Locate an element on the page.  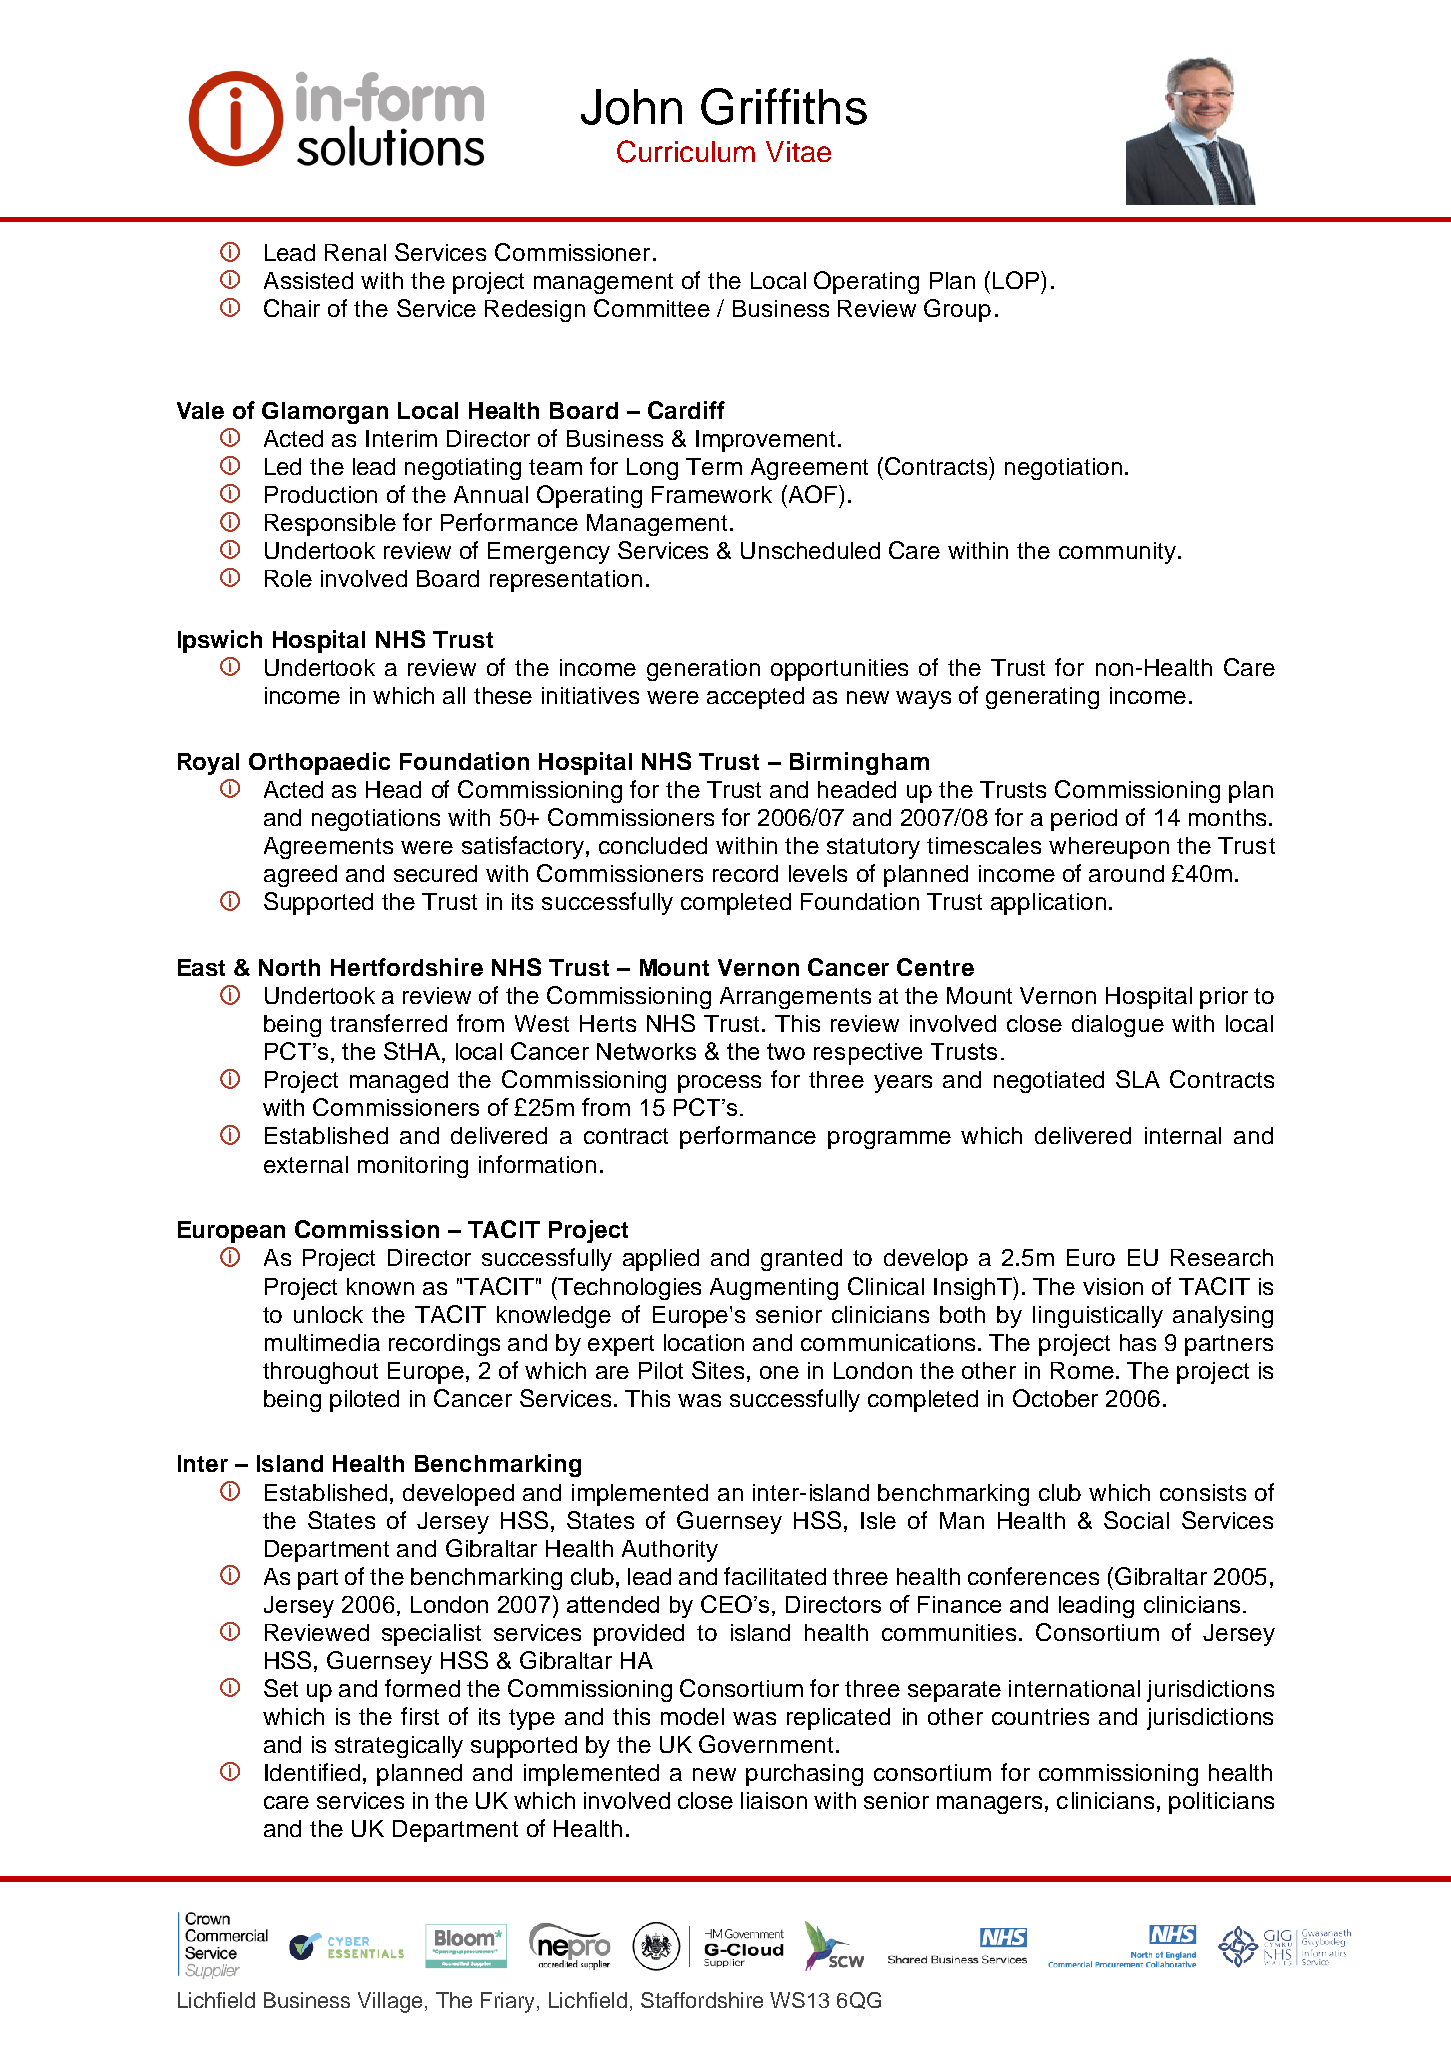
Curriculum is located at coordinates (686, 151).
